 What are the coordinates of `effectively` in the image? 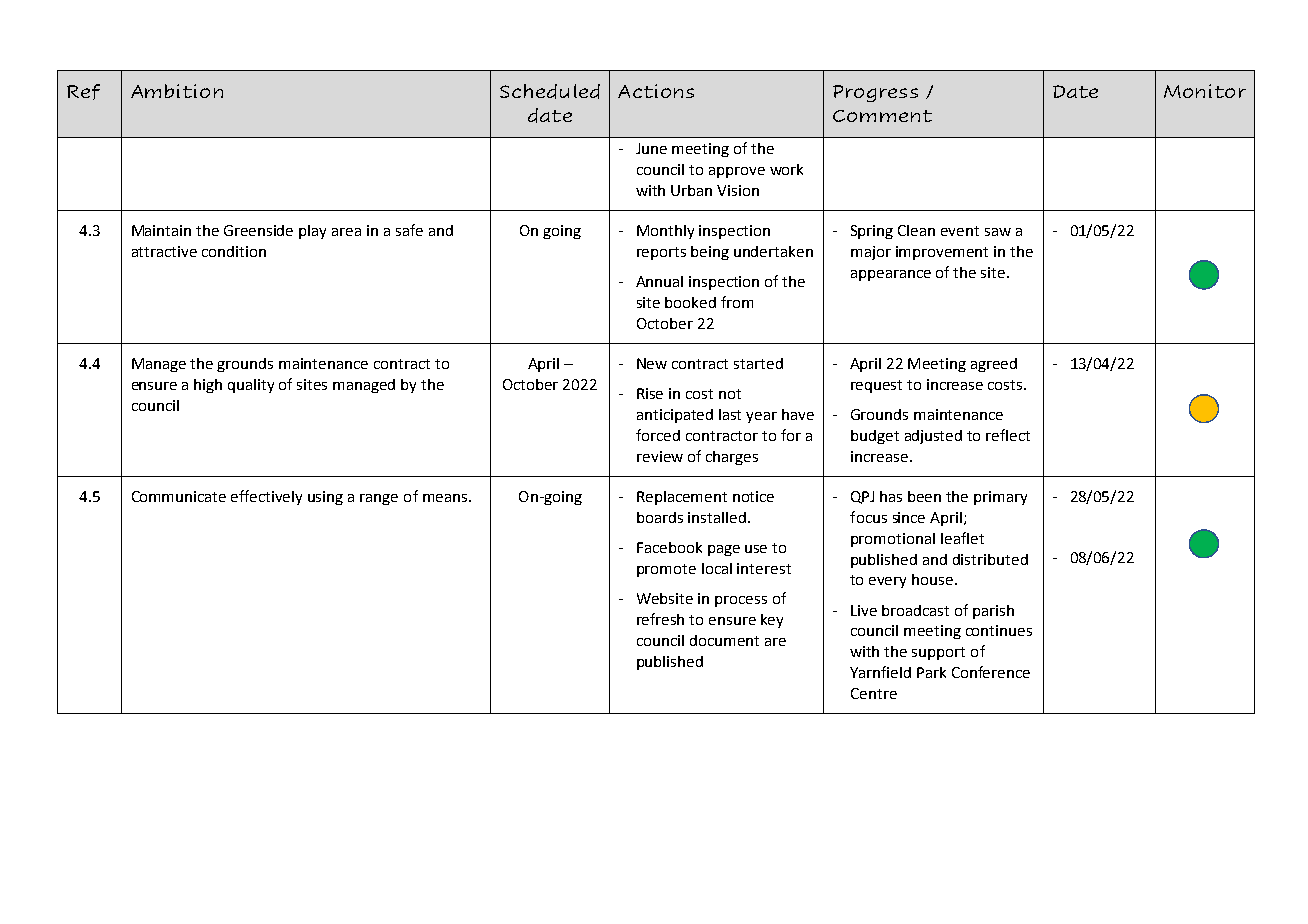 It's located at (266, 497).
